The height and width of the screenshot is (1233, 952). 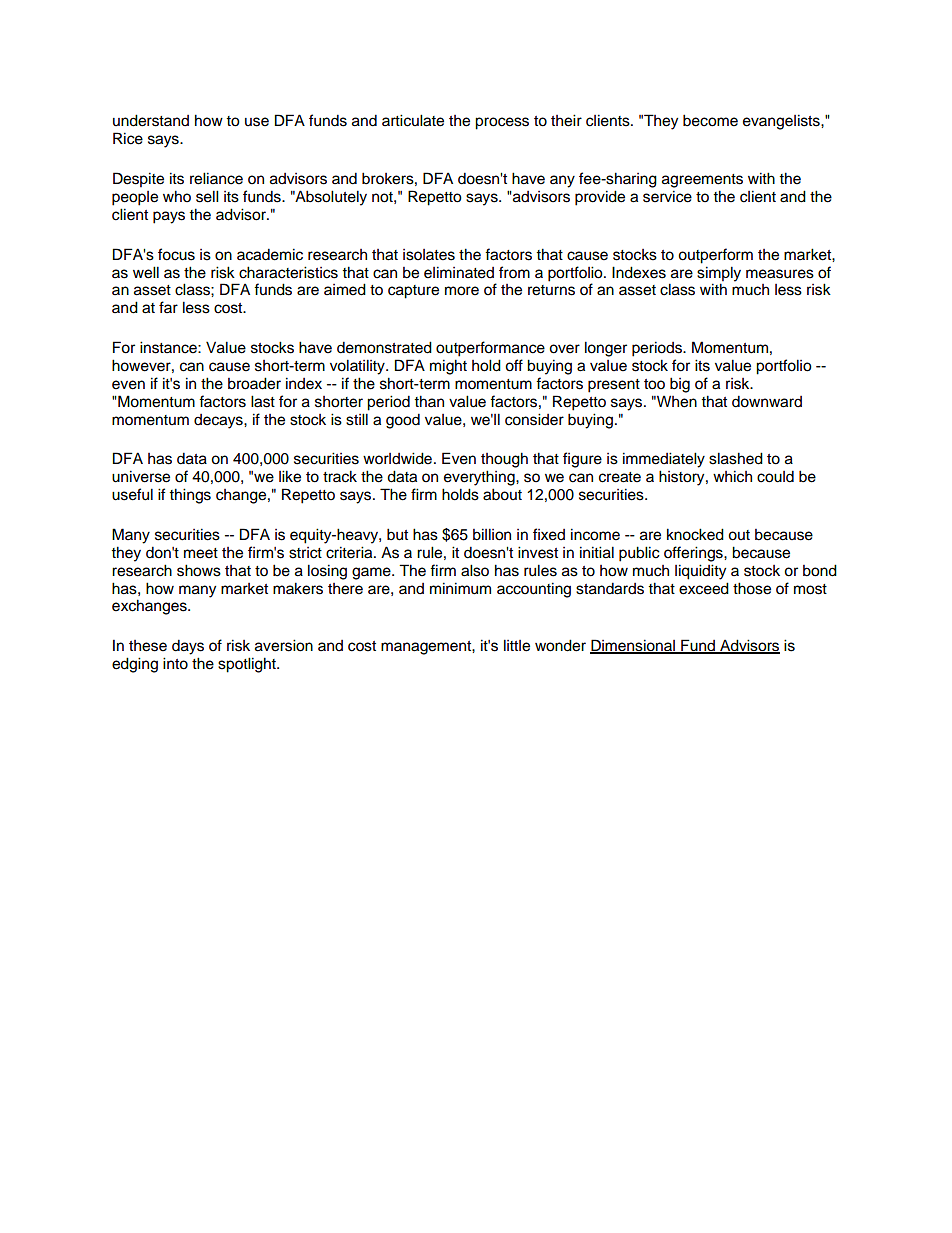 I want to click on simply, so click(x=719, y=274).
